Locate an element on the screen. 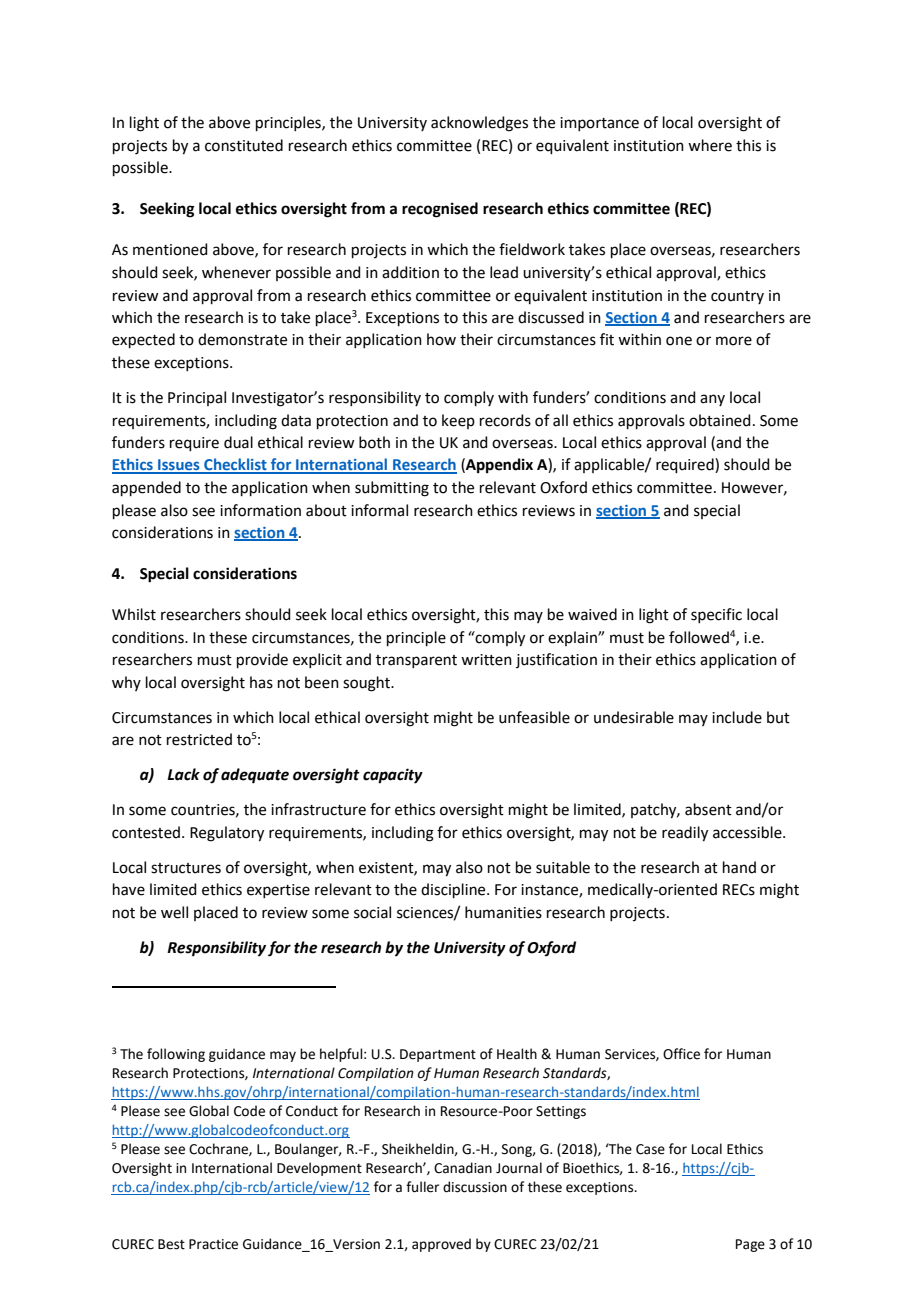 The height and width of the screenshot is (1308, 924). include is located at coordinates (737, 717).
